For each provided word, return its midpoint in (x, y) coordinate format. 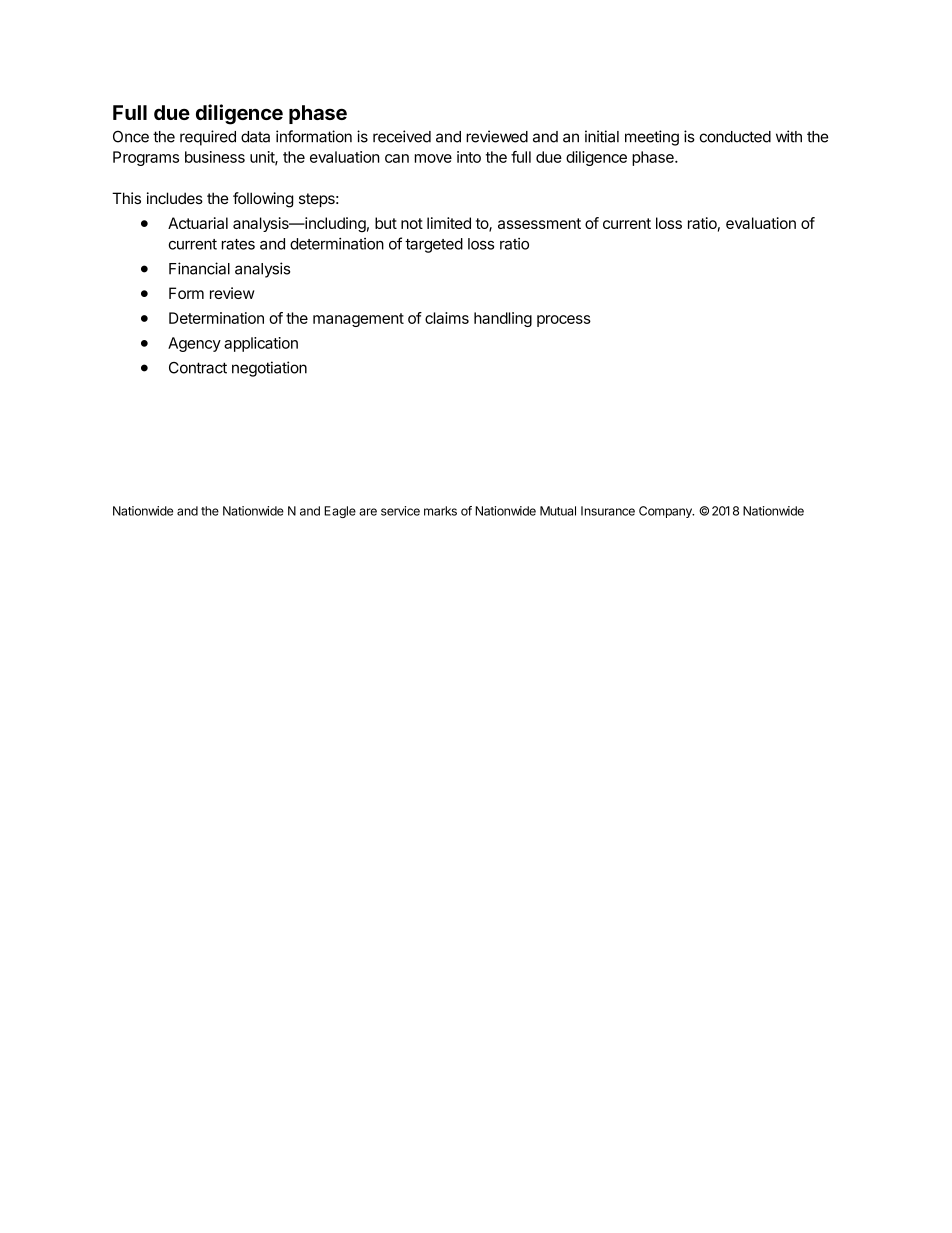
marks (440, 511)
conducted (735, 137)
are (368, 512)
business (215, 157)
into (469, 157)
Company (666, 512)
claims (447, 318)
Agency (194, 344)
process (564, 321)
